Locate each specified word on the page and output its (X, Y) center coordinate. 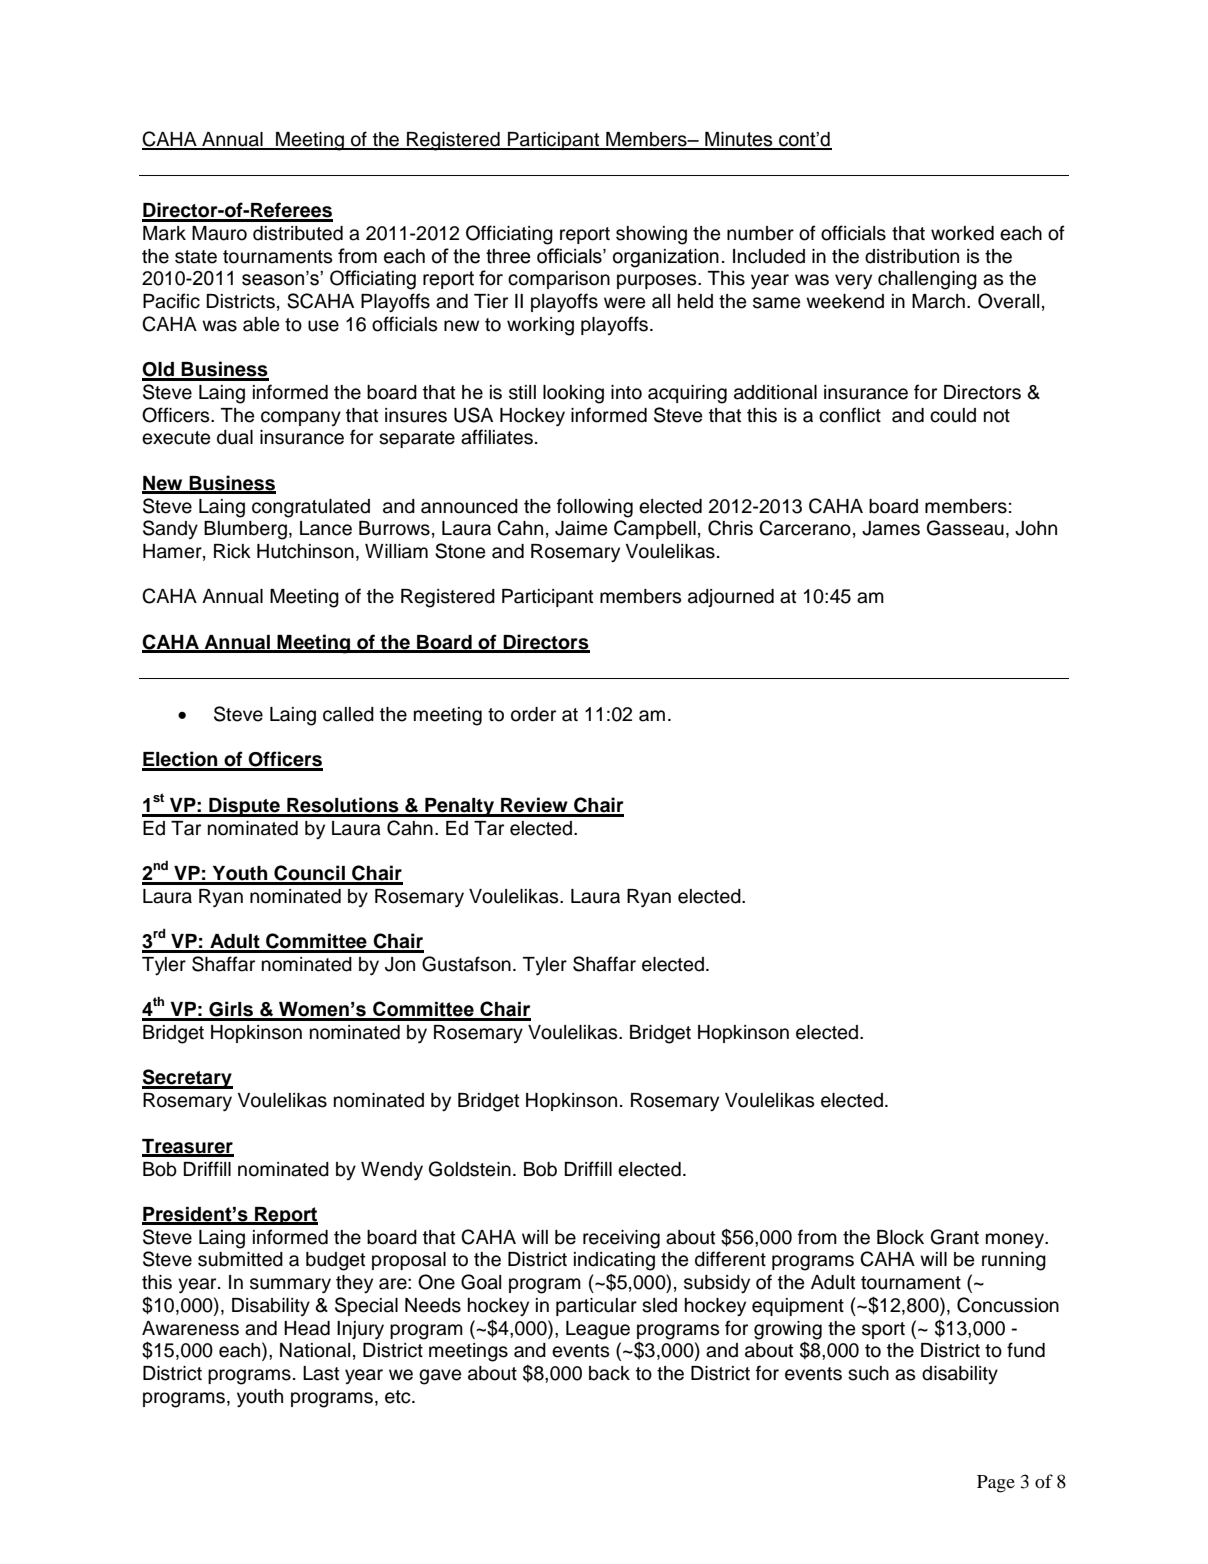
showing (651, 235)
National (315, 1350)
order (533, 714)
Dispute (244, 807)
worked (962, 233)
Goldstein (470, 1169)
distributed (298, 233)
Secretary (187, 1079)
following (595, 508)
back (609, 1373)
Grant (955, 1237)
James (891, 528)
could (953, 415)
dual (235, 437)
